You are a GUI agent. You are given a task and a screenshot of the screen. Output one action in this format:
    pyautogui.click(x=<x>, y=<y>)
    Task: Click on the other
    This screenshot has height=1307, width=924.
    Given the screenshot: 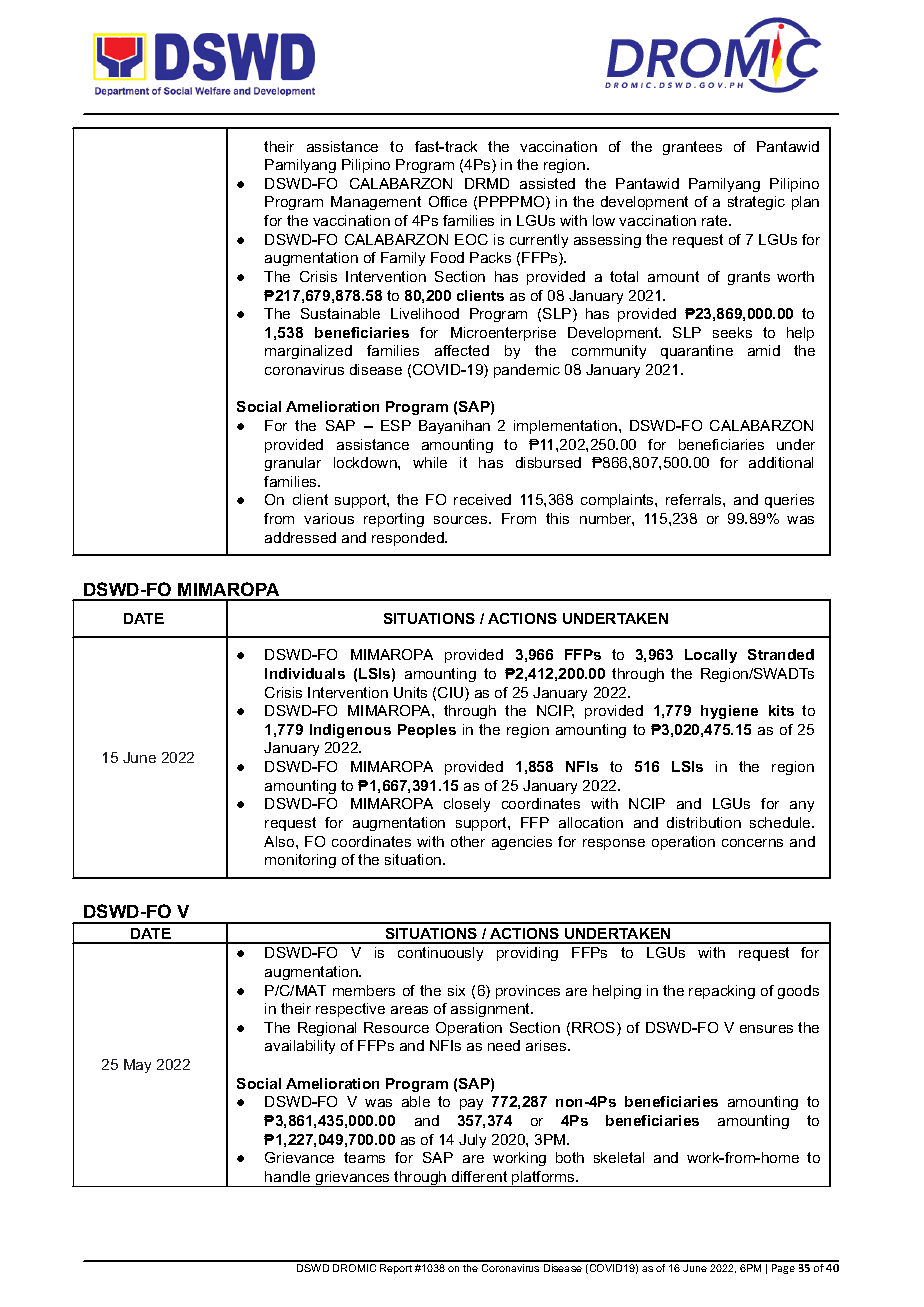 What is the action you would take?
    pyautogui.click(x=468, y=841)
